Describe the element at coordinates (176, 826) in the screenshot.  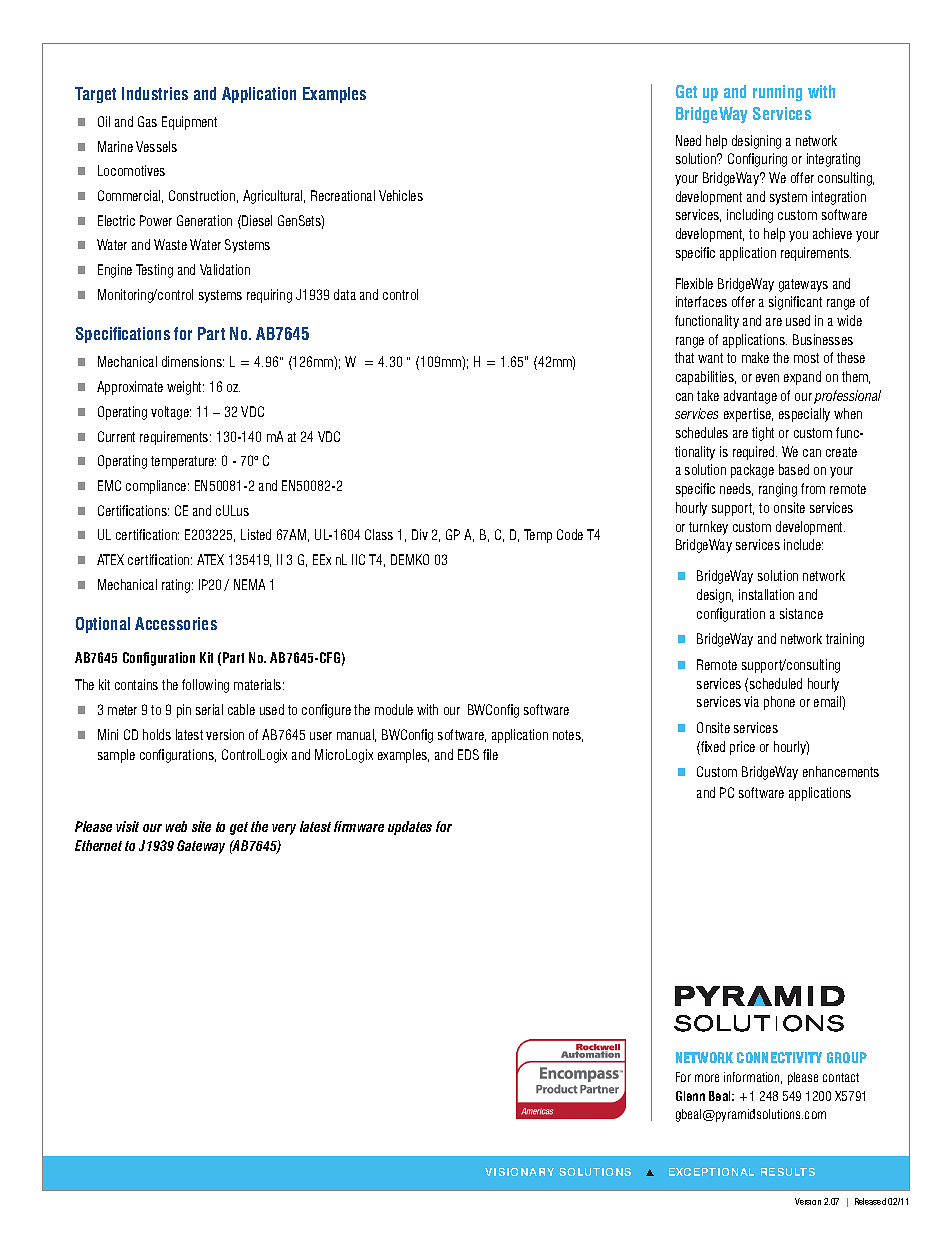
I see `web` at that location.
